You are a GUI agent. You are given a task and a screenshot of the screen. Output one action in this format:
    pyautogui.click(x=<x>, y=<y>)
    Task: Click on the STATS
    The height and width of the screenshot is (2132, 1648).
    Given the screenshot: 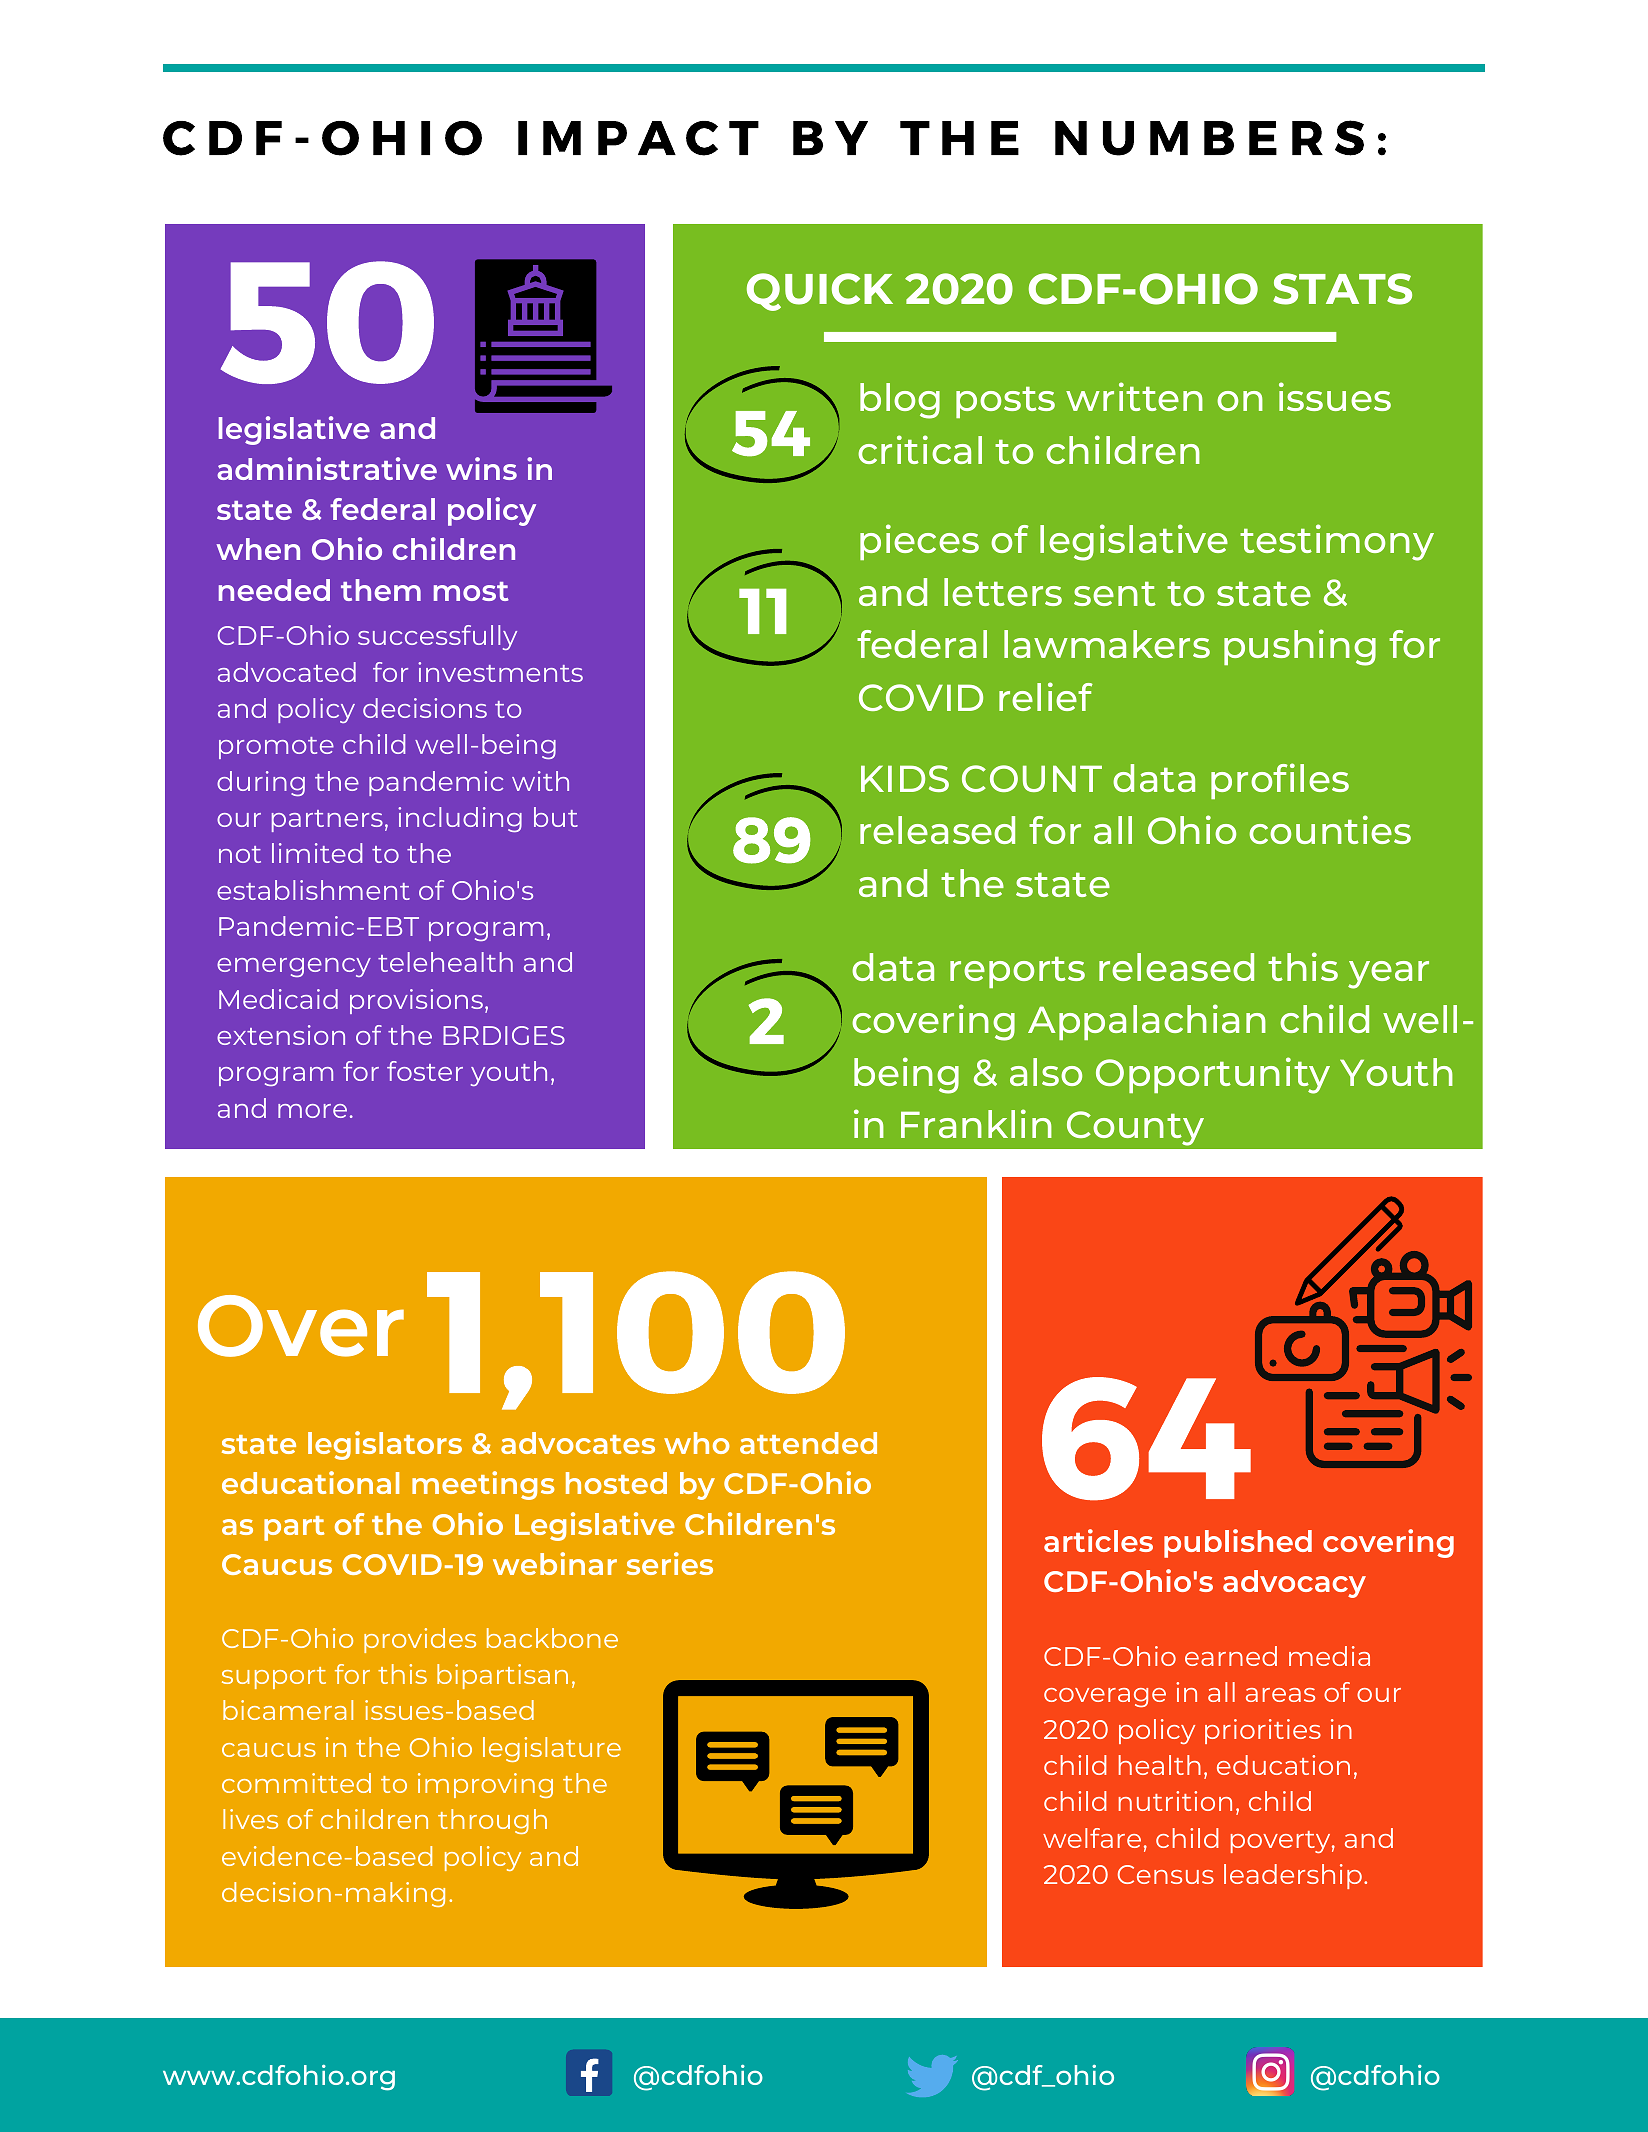 What is the action you would take?
    pyautogui.click(x=1342, y=289)
